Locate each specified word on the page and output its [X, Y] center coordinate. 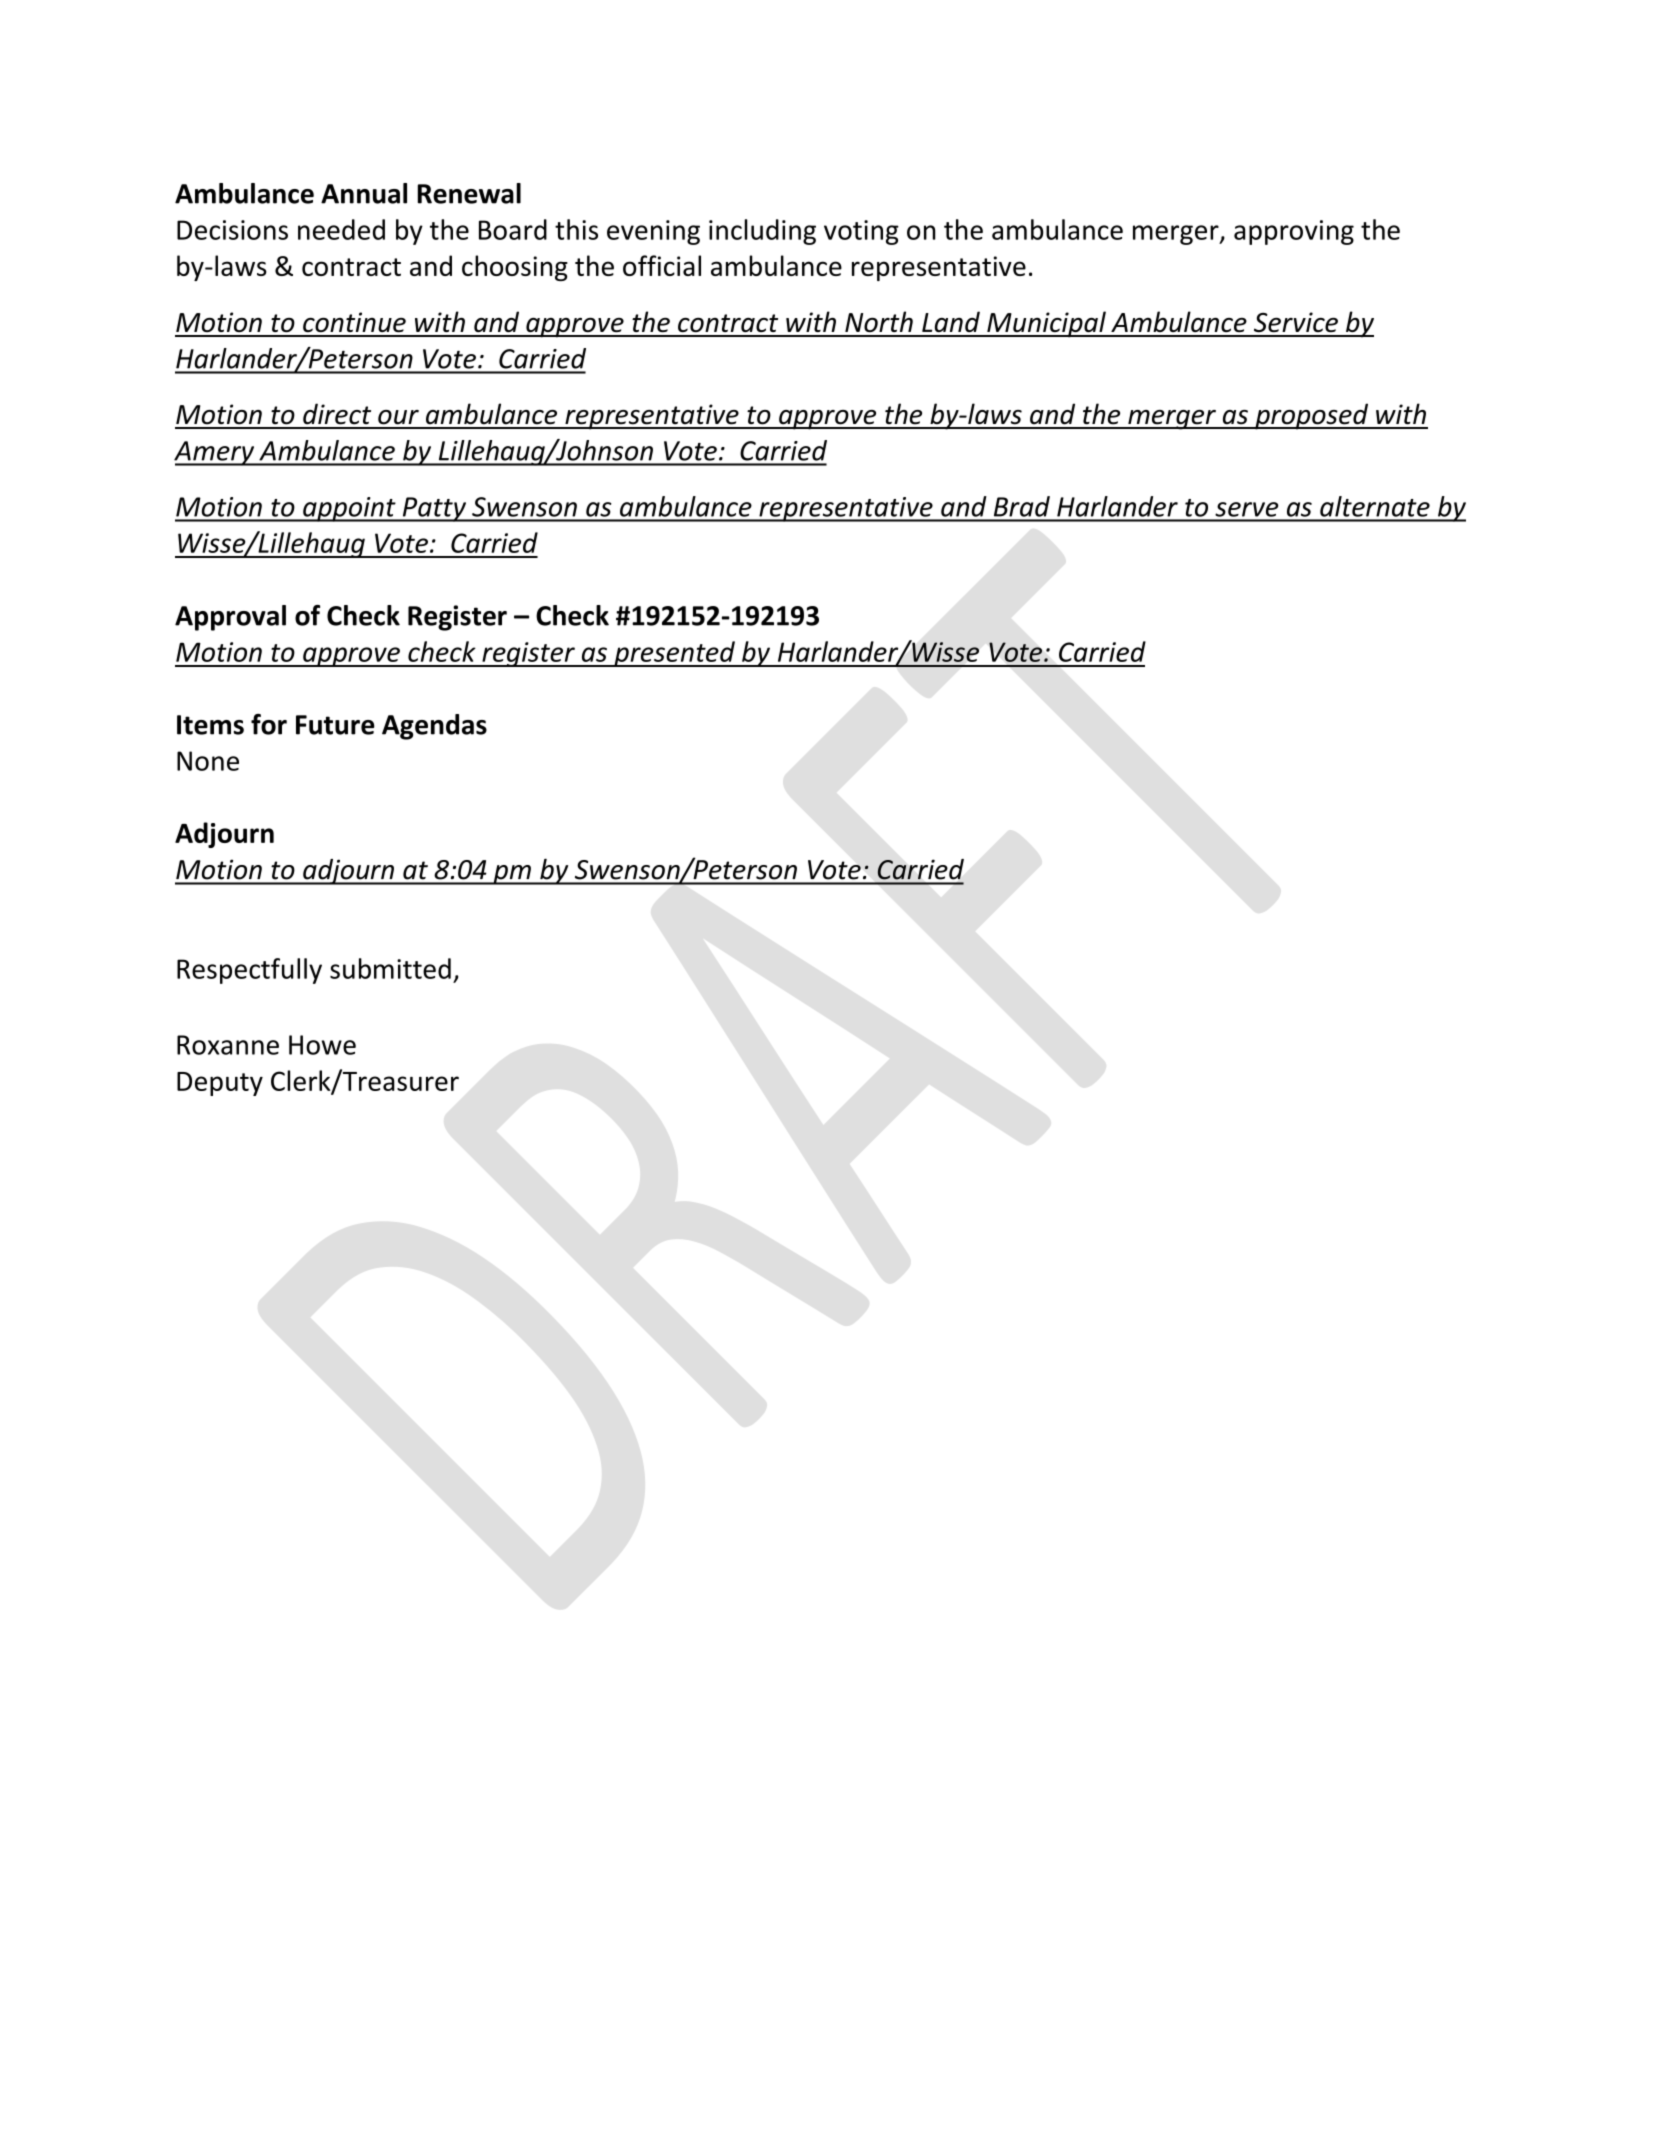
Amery [215, 453]
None [208, 761]
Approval [230, 618]
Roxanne [228, 1045]
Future [335, 725]
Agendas [434, 727]
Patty [434, 509]
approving [1294, 232]
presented [674, 654]
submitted [390, 968]
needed [341, 229]
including [762, 232]
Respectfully [249, 971]
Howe [322, 1045]
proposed [1312, 416]
